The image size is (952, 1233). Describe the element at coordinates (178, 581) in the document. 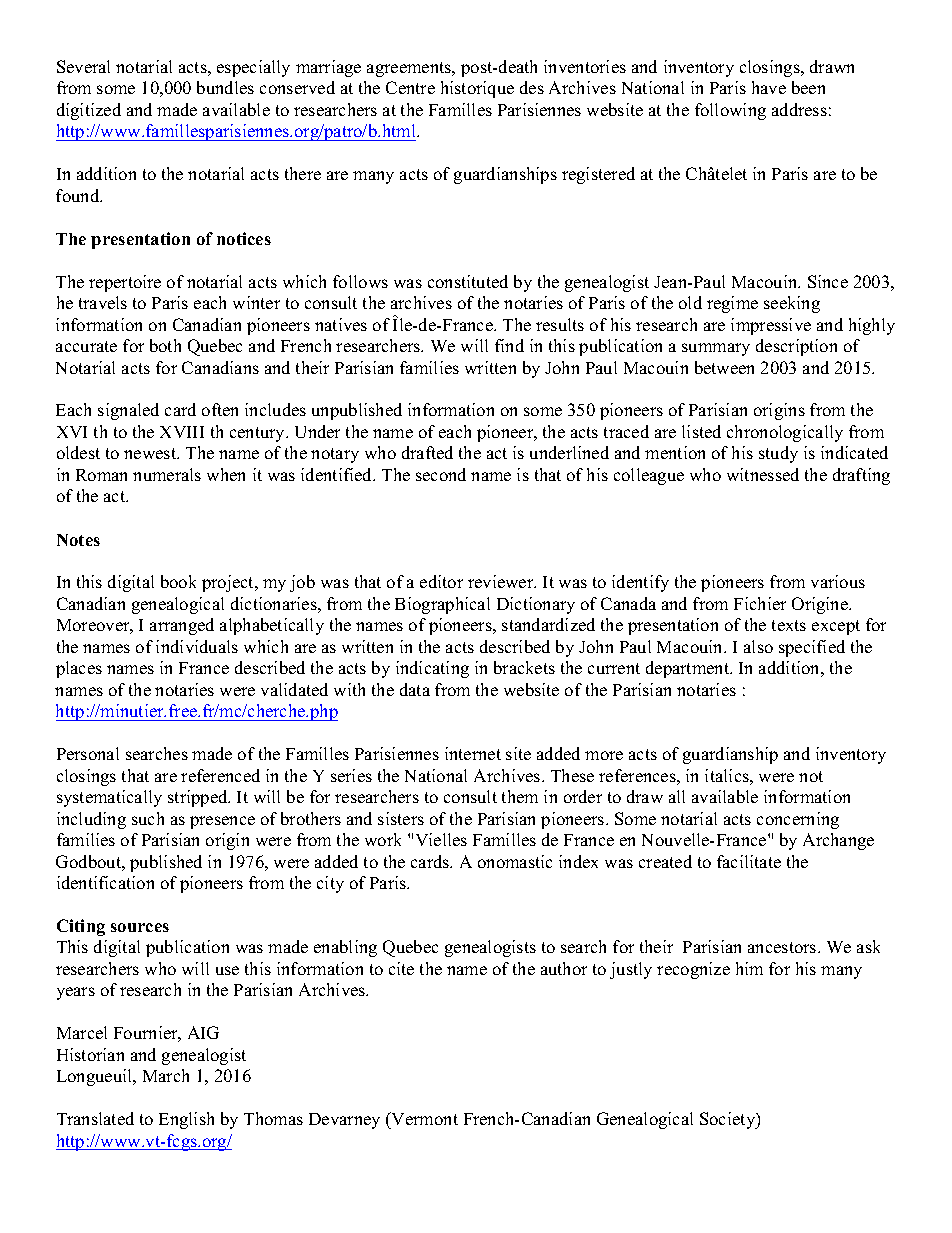

I see `book` at that location.
